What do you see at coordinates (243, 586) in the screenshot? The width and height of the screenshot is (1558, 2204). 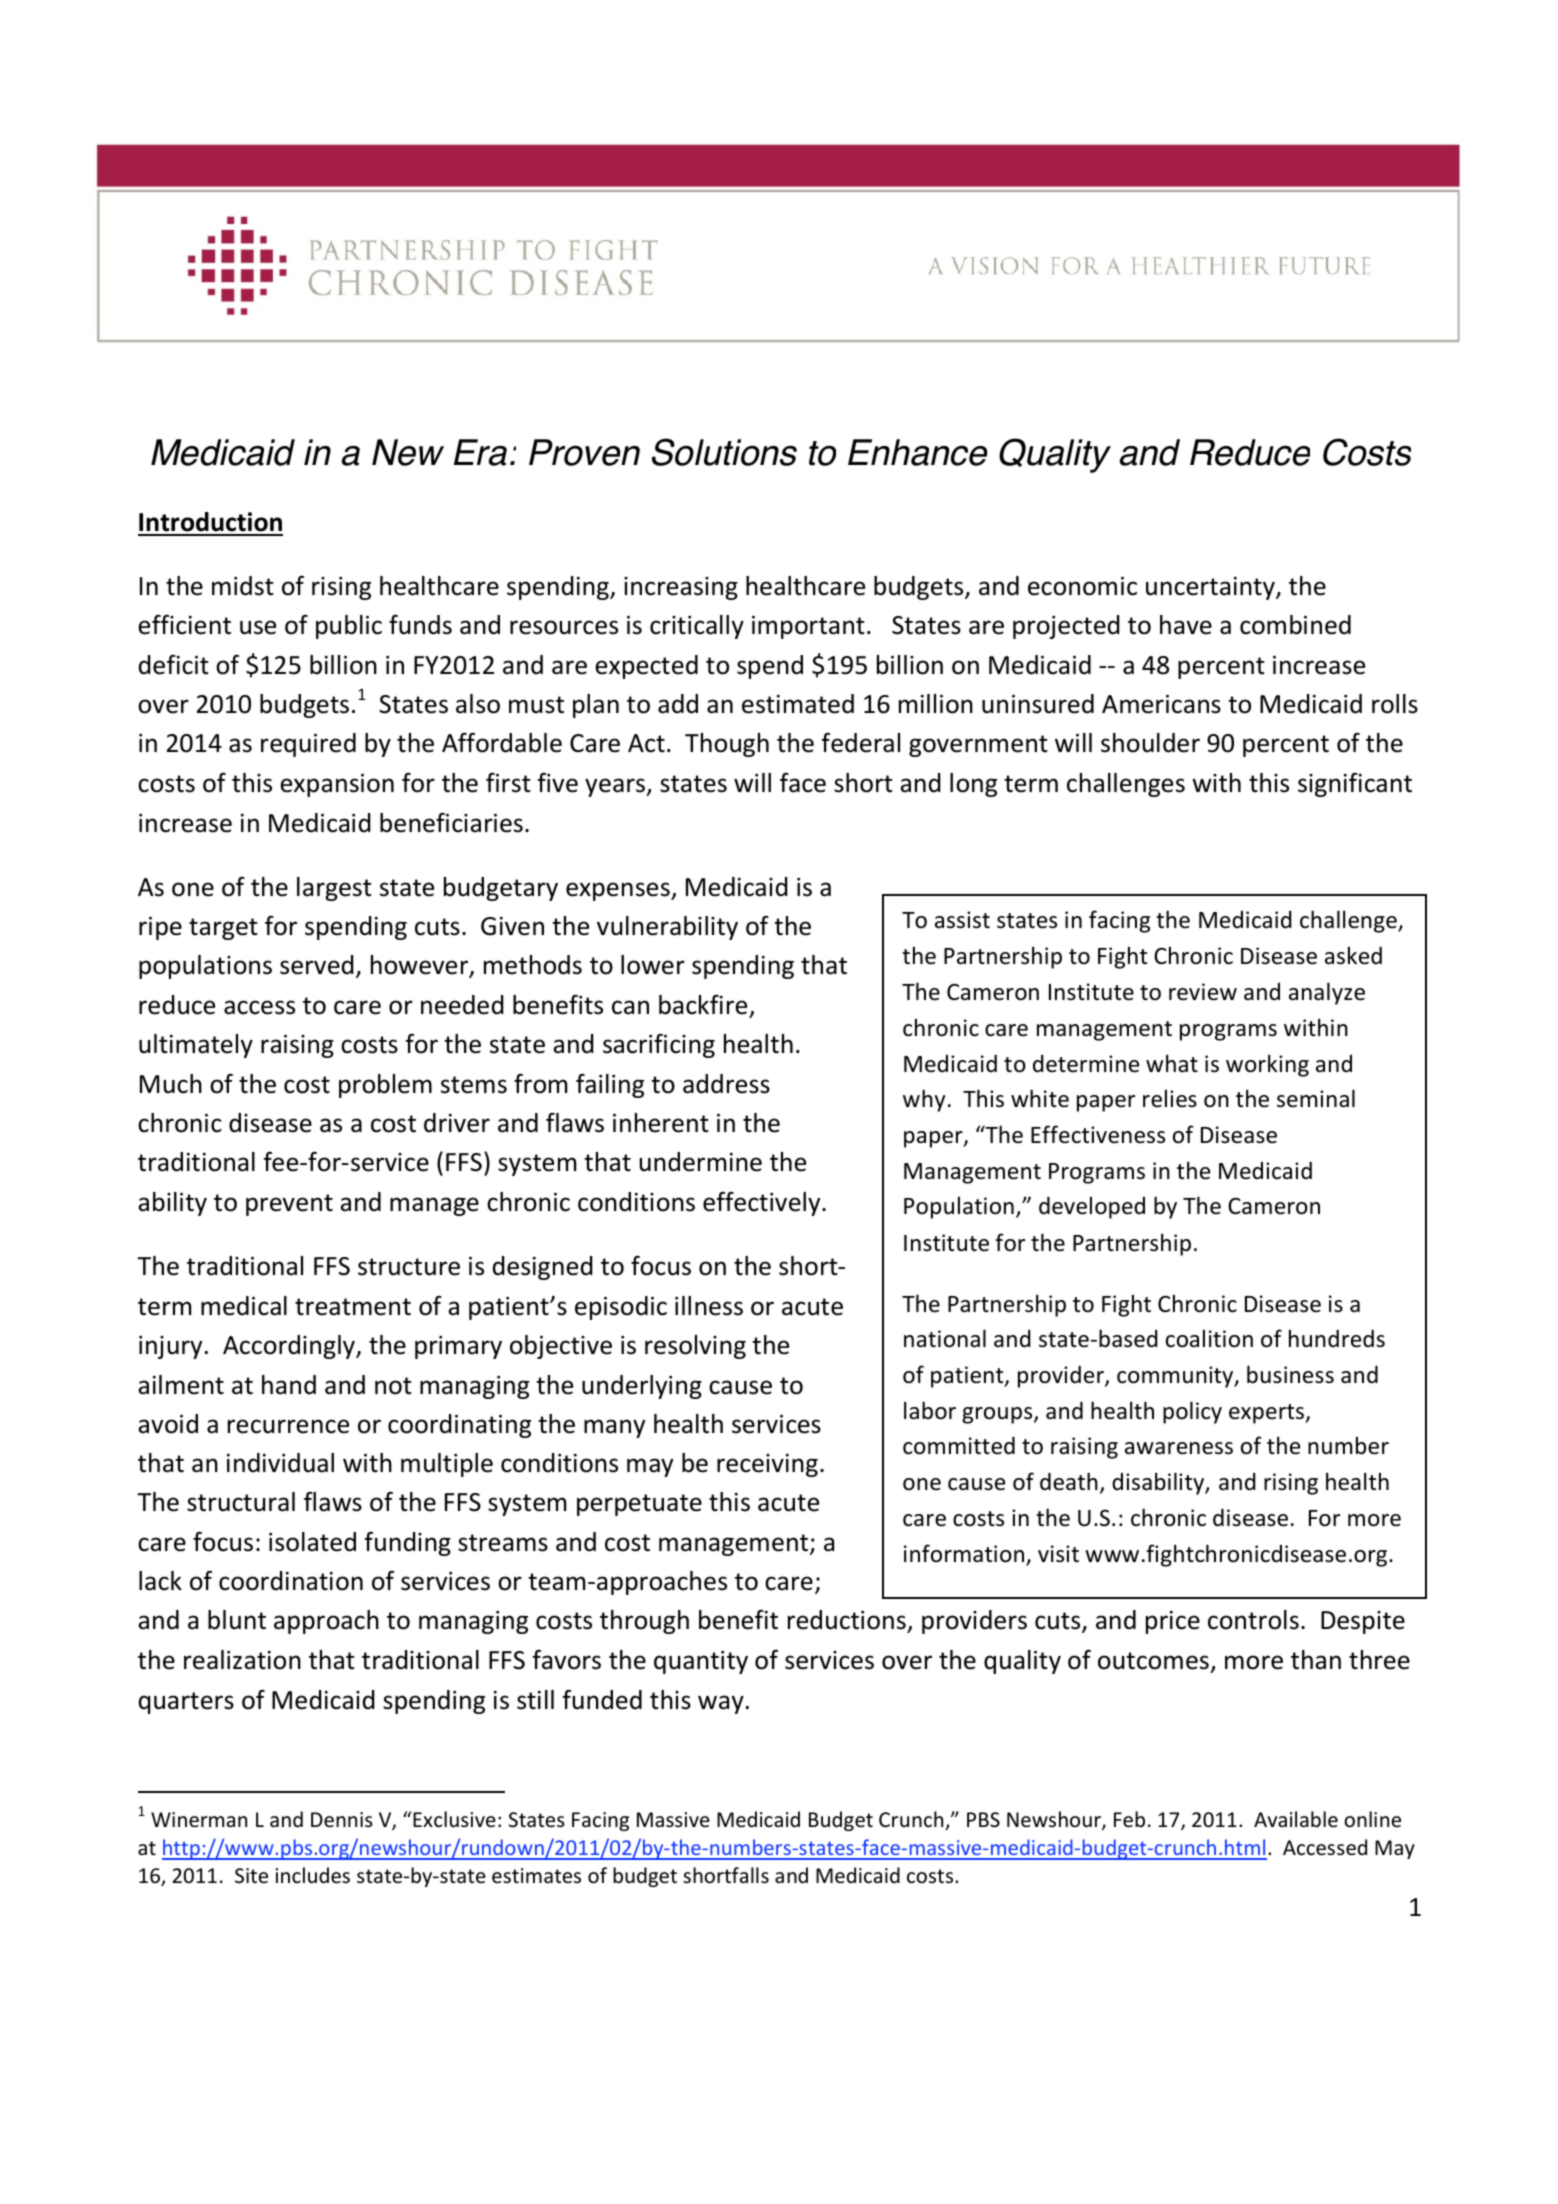 I see `midst` at bounding box center [243, 586].
